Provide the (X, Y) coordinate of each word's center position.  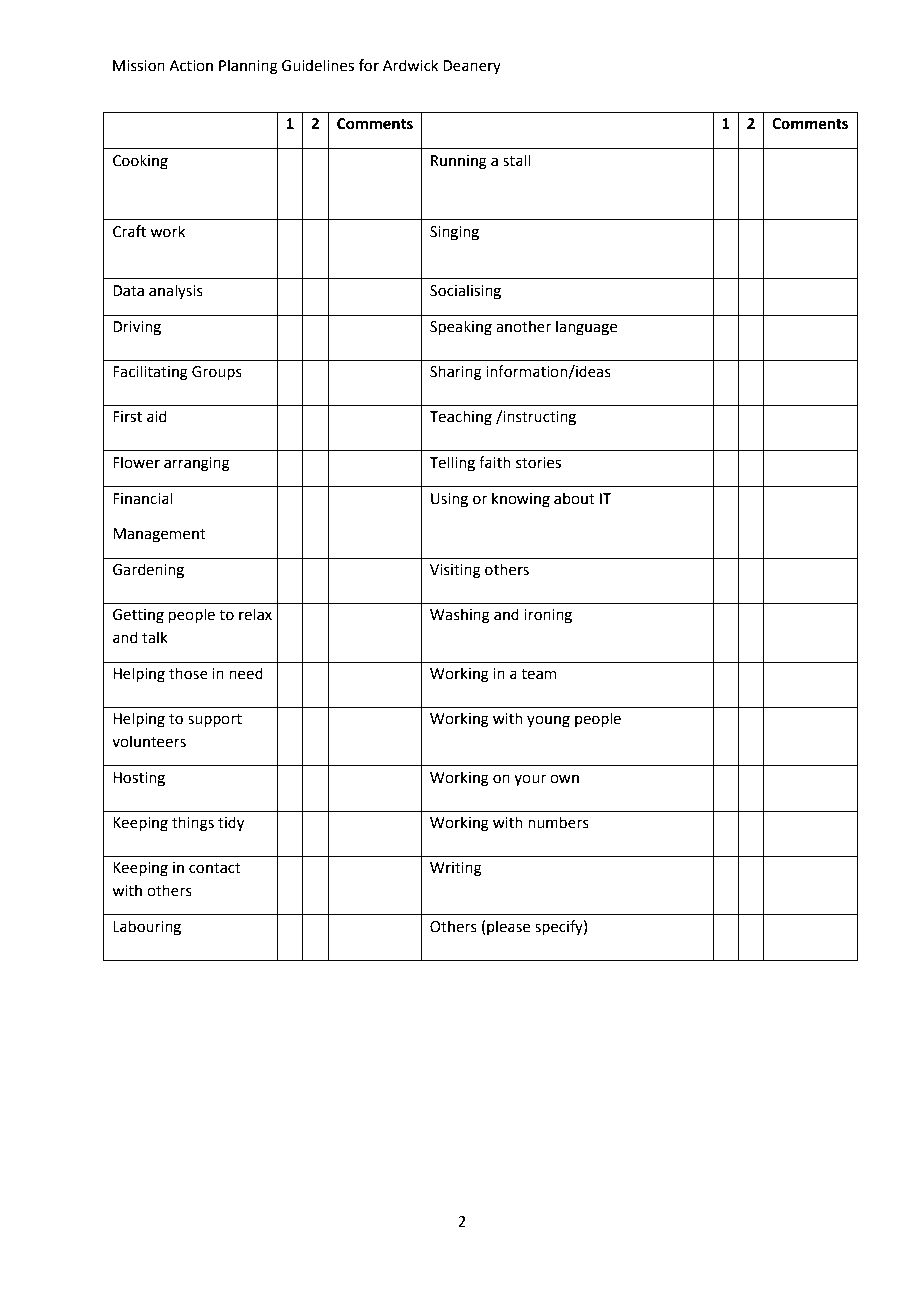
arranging (197, 464)
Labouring (147, 928)
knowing (521, 500)
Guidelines (318, 65)
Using (449, 500)
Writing (456, 869)
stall (516, 160)
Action (191, 66)
